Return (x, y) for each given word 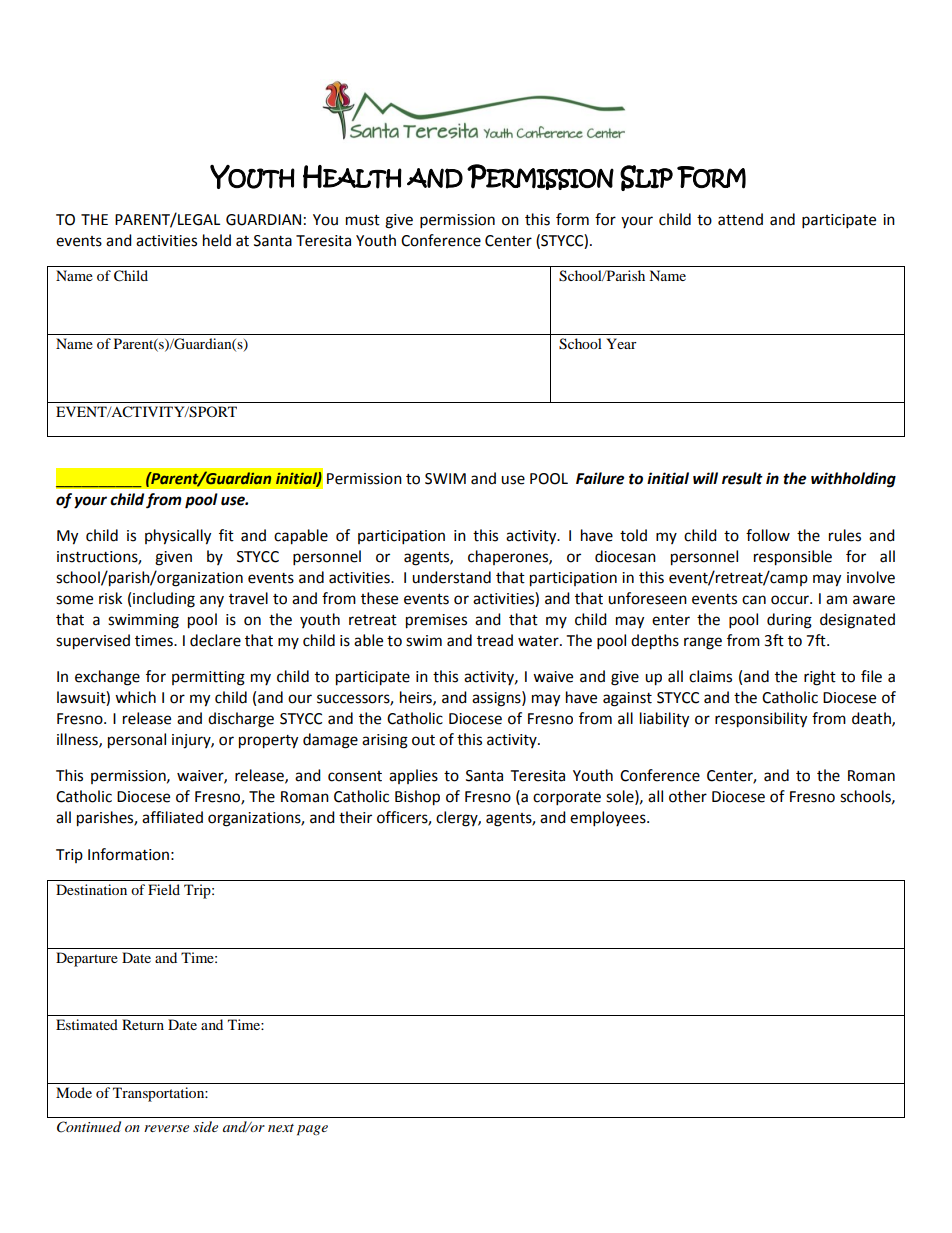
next (281, 1128)
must (363, 220)
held (217, 240)
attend (740, 219)
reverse (166, 1128)
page (312, 1130)
